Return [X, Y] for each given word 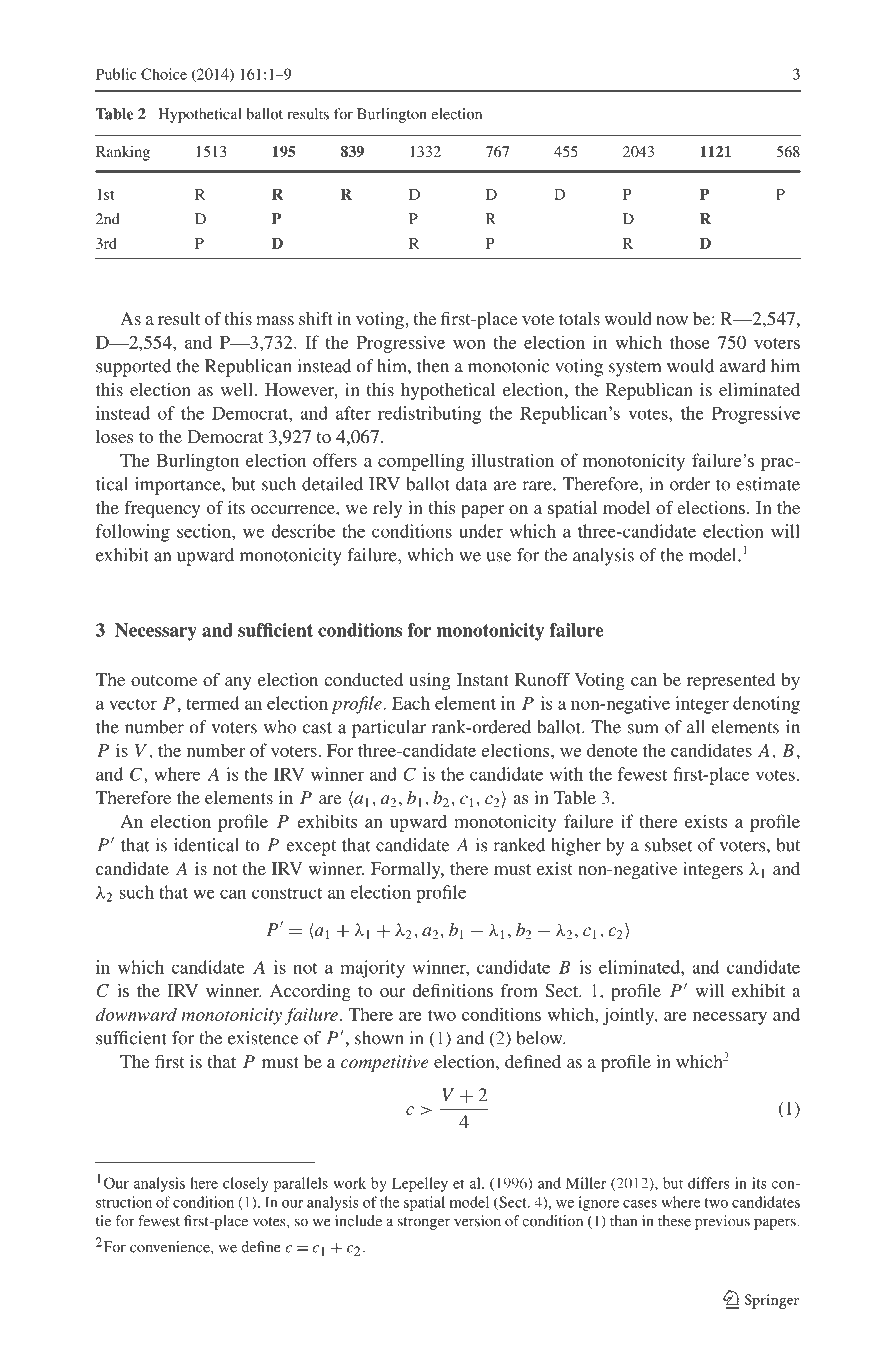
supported [133, 368]
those [690, 342]
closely [245, 1184]
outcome [164, 680]
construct [287, 893]
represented [731, 681]
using [429, 681]
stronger [424, 1223]
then [433, 366]
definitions [453, 990]
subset [668, 845]
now [672, 320]
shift [316, 318]
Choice [164, 74]
